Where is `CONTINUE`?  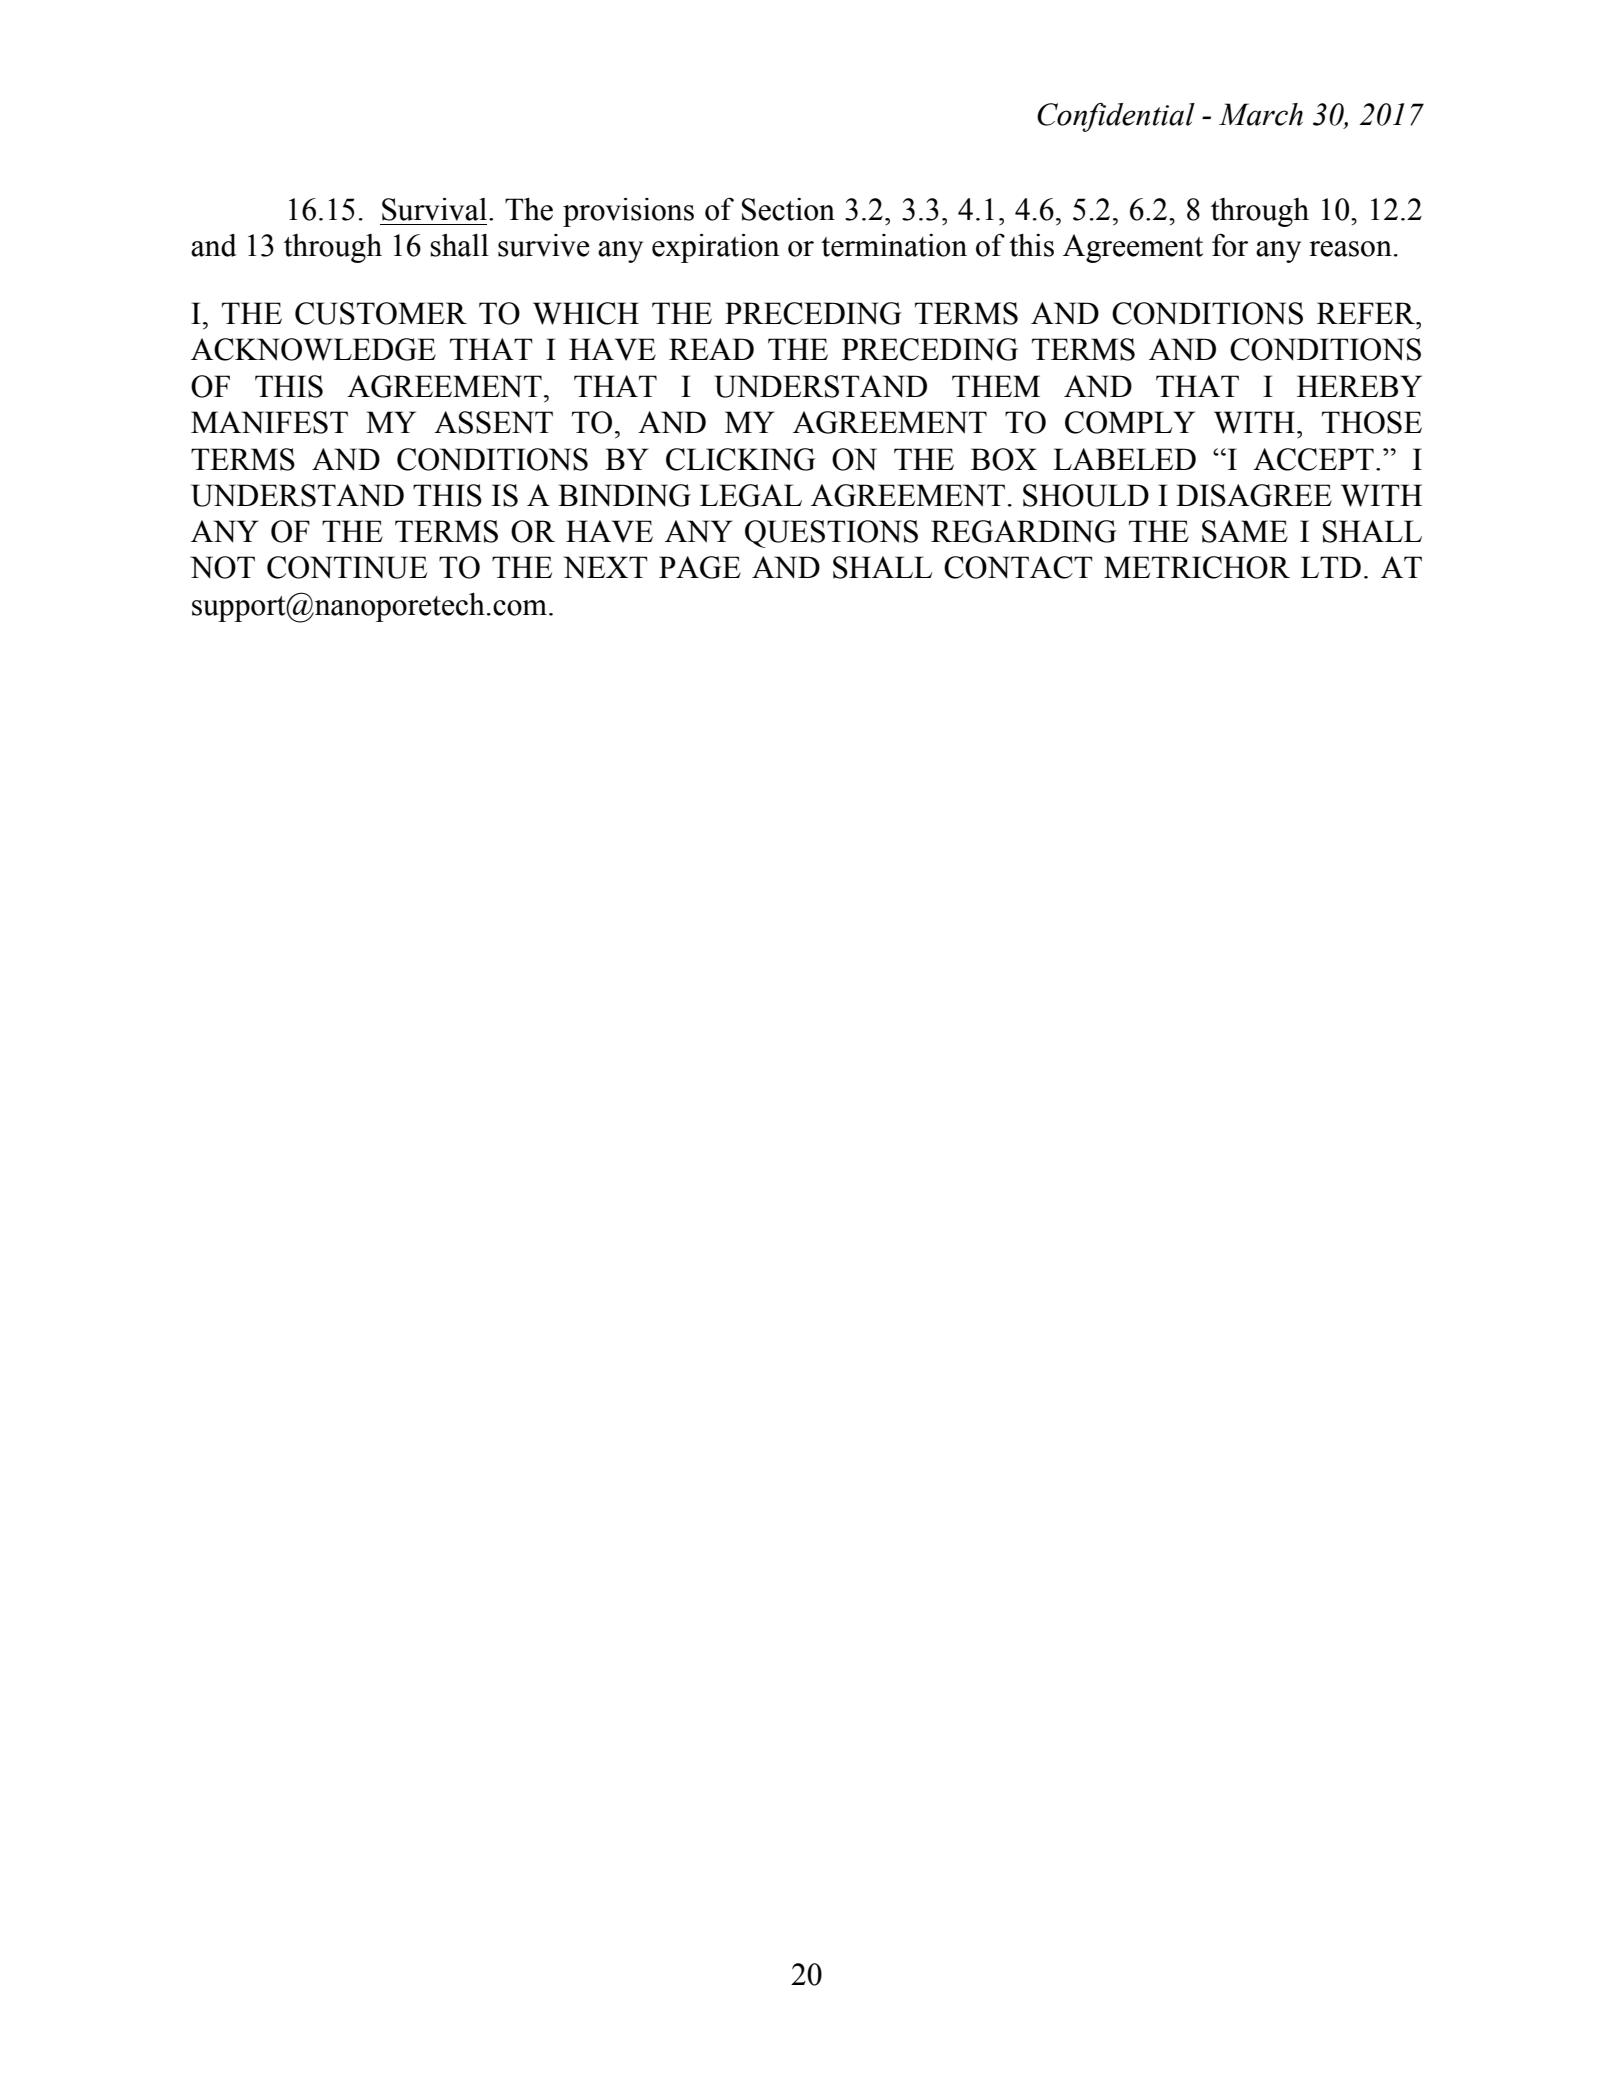 CONTINUE is located at coordinates (347, 567).
